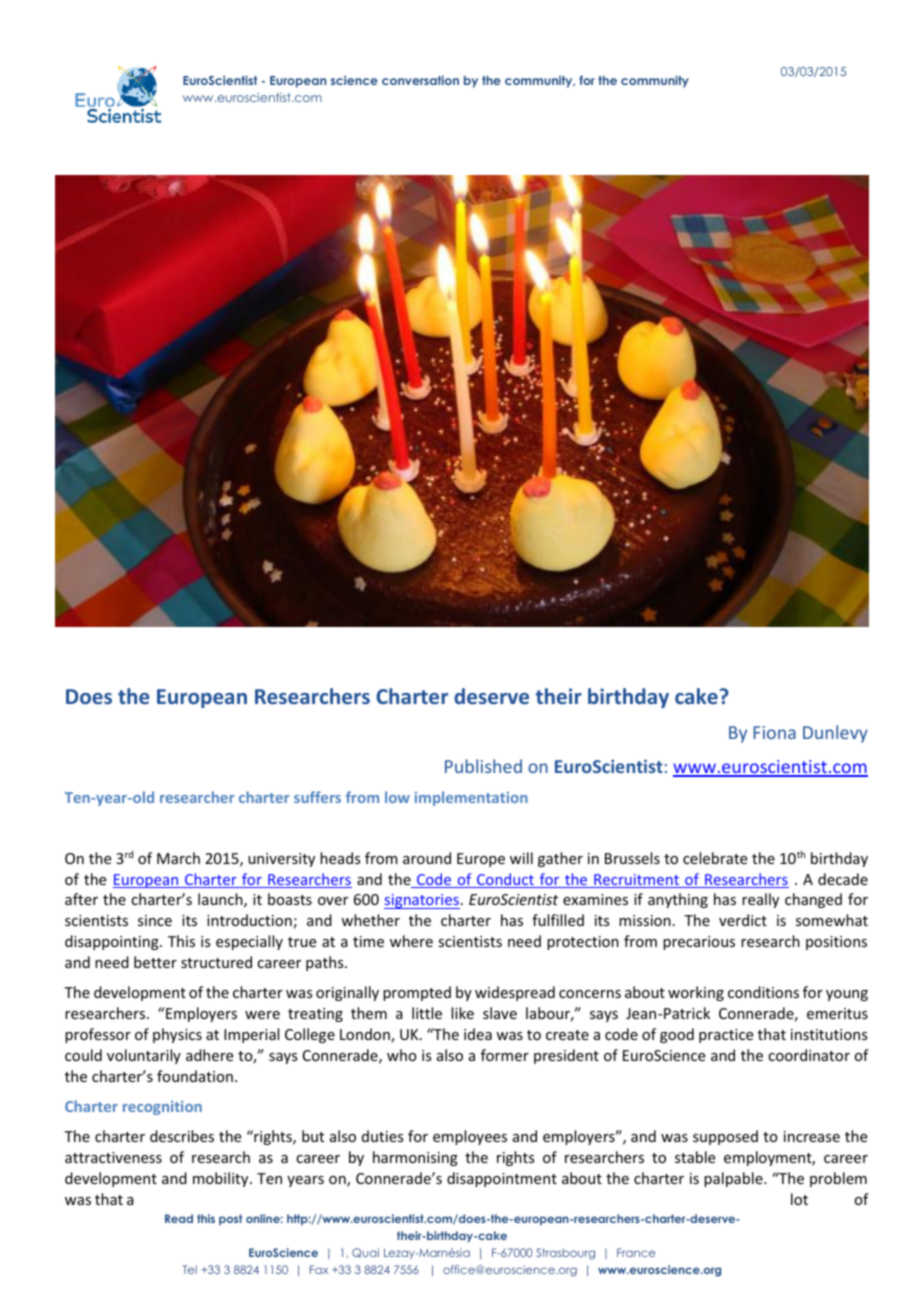 The image size is (924, 1308). What do you see at coordinates (471, 798) in the image?
I see `implementation` at bounding box center [471, 798].
